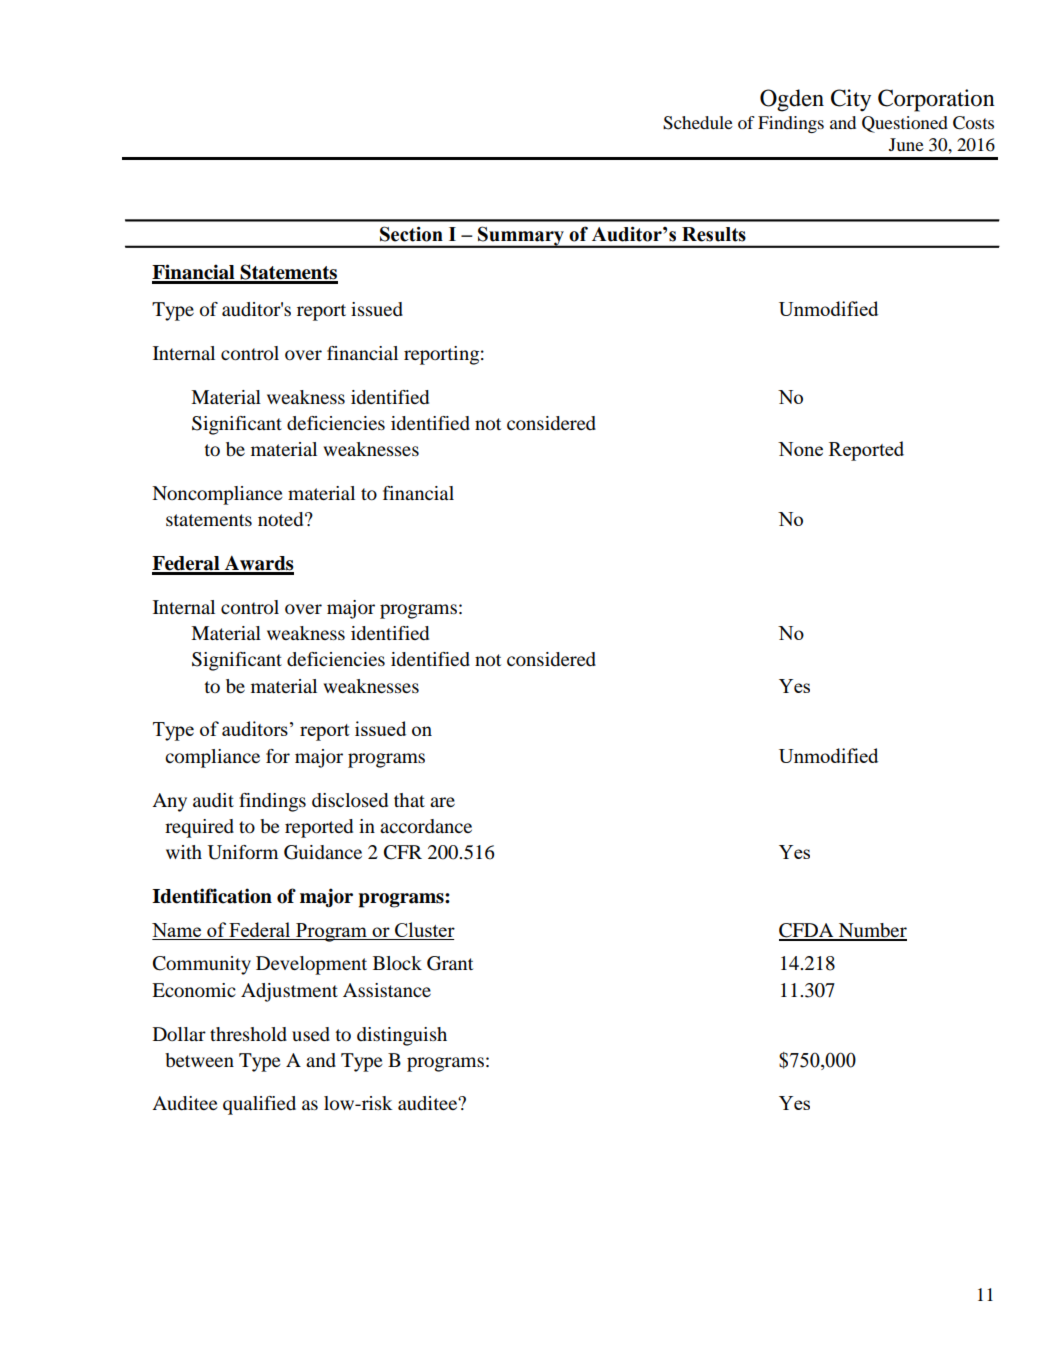 The width and height of the image is (1057, 1368). What do you see at coordinates (259, 1105) in the image?
I see `qualified` at bounding box center [259, 1105].
